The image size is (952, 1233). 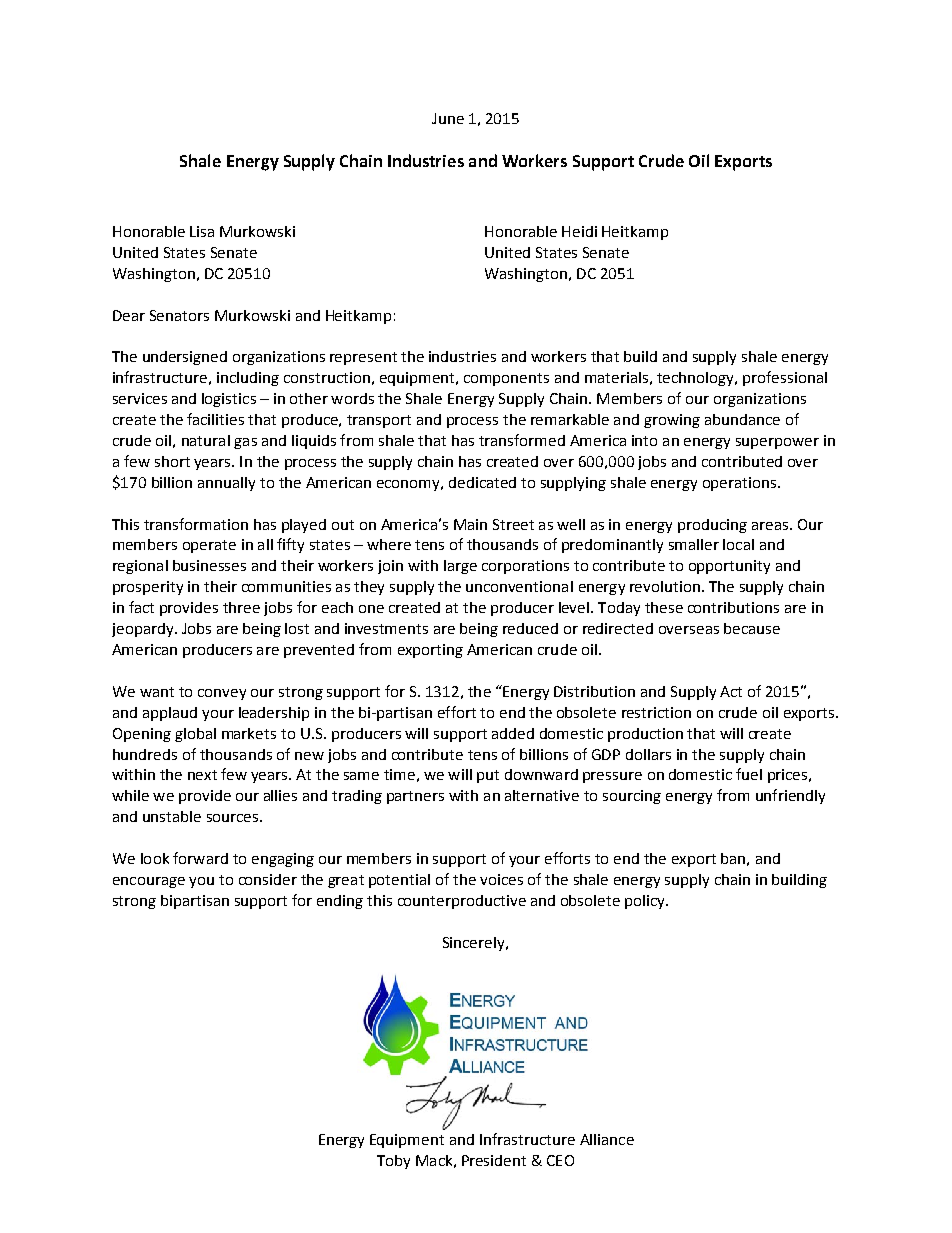 What do you see at coordinates (494, 1160) in the image?
I see `President` at bounding box center [494, 1160].
